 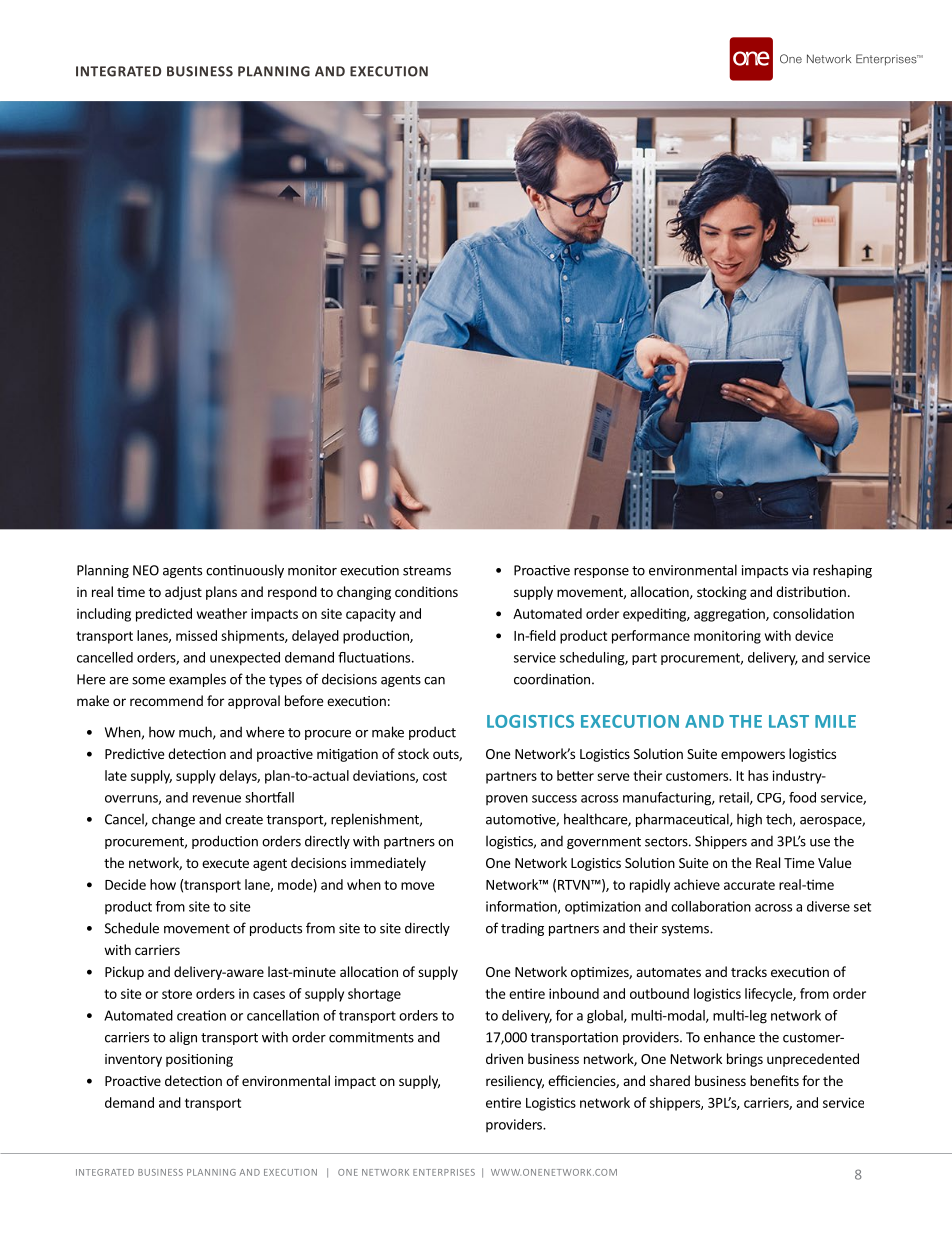 What do you see at coordinates (225, 863) in the image?
I see `execute` at bounding box center [225, 863].
